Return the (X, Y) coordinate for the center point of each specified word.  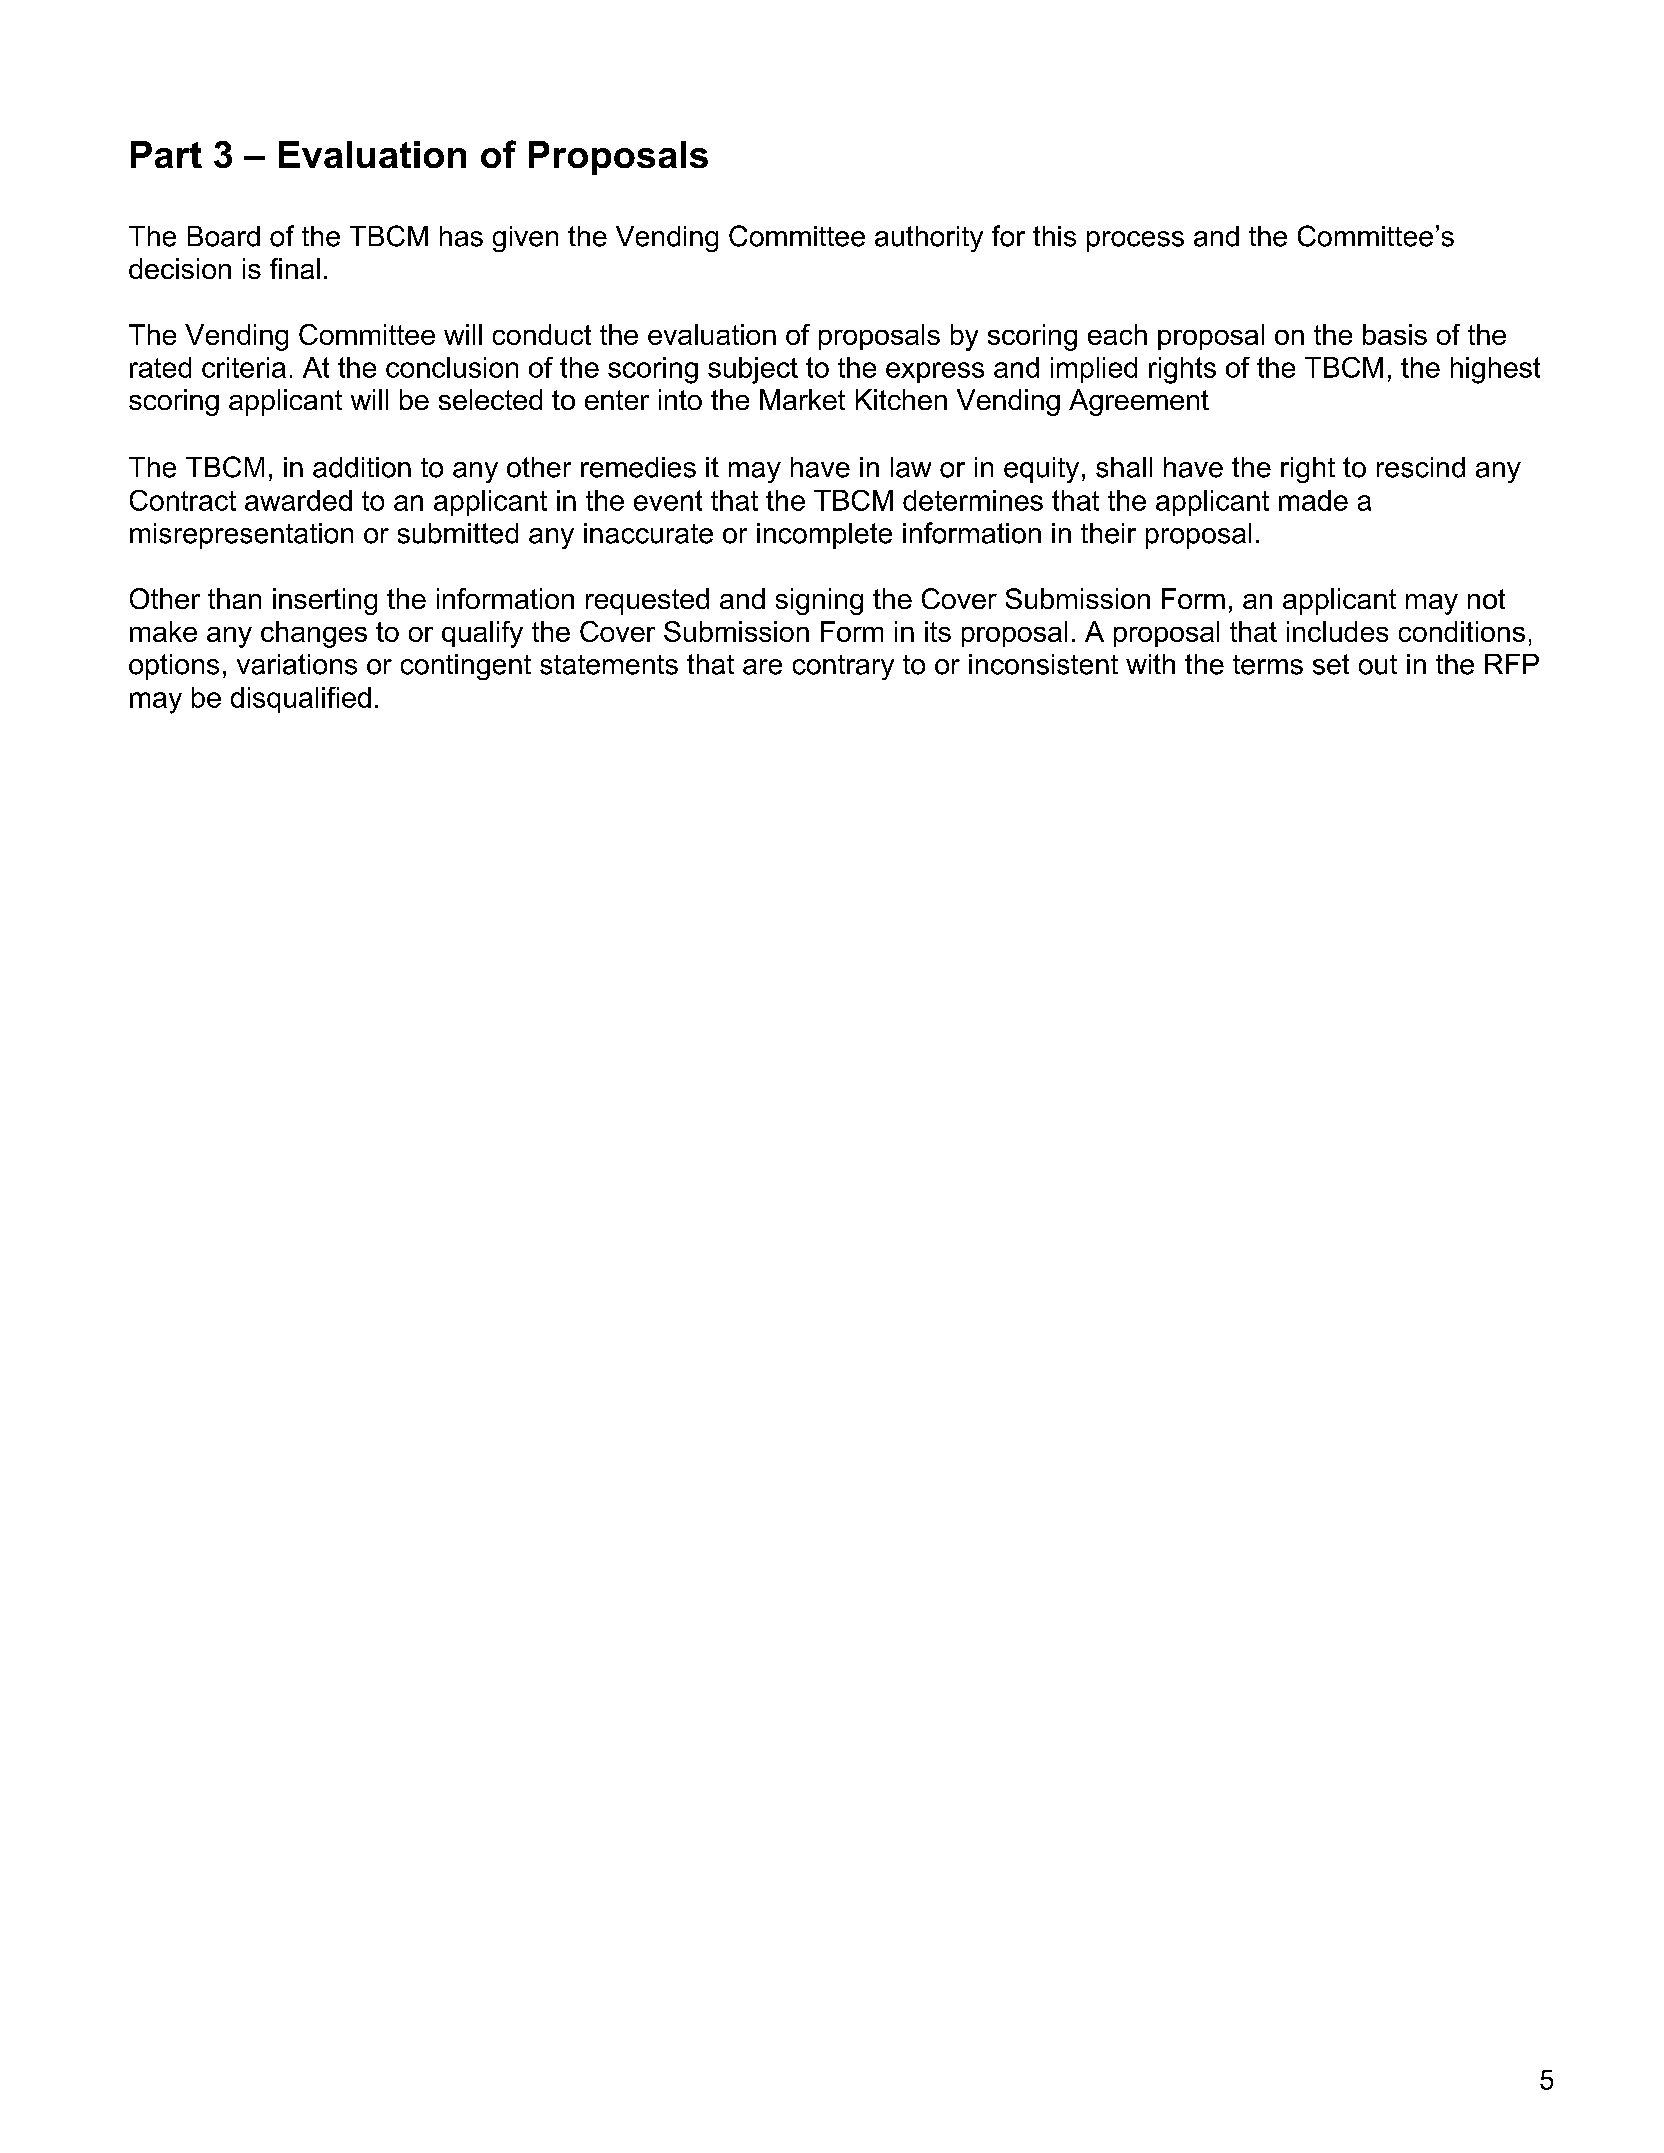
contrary (843, 667)
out (1378, 665)
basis (1395, 334)
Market (802, 399)
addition (362, 467)
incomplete (824, 536)
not (1486, 599)
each (1117, 334)
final (295, 268)
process (1135, 241)
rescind (1421, 467)
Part (166, 154)
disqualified (301, 700)
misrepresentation (241, 536)
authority (929, 239)
